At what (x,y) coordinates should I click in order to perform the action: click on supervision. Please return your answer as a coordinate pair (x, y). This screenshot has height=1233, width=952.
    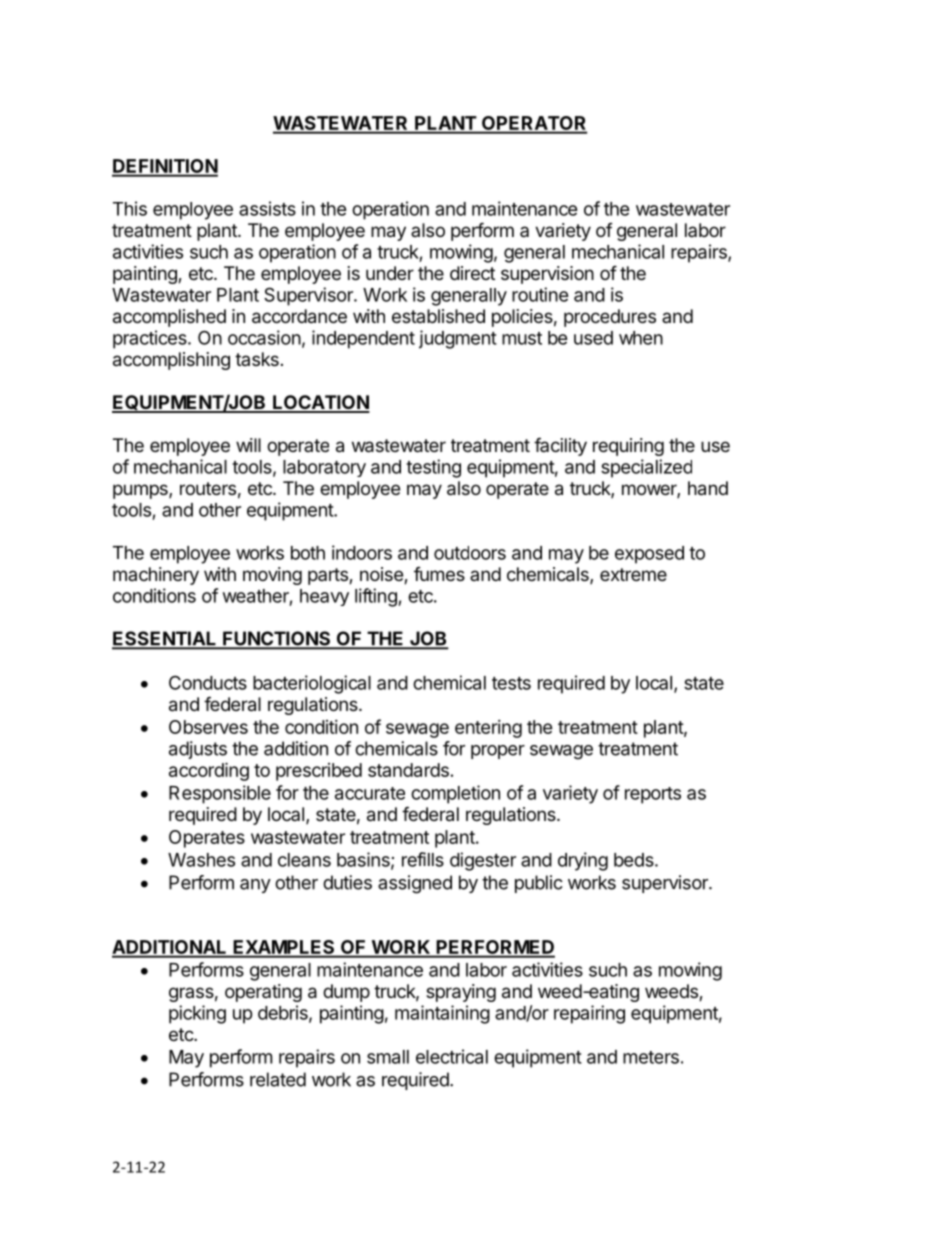
    Looking at the image, I should click on (547, 275).
